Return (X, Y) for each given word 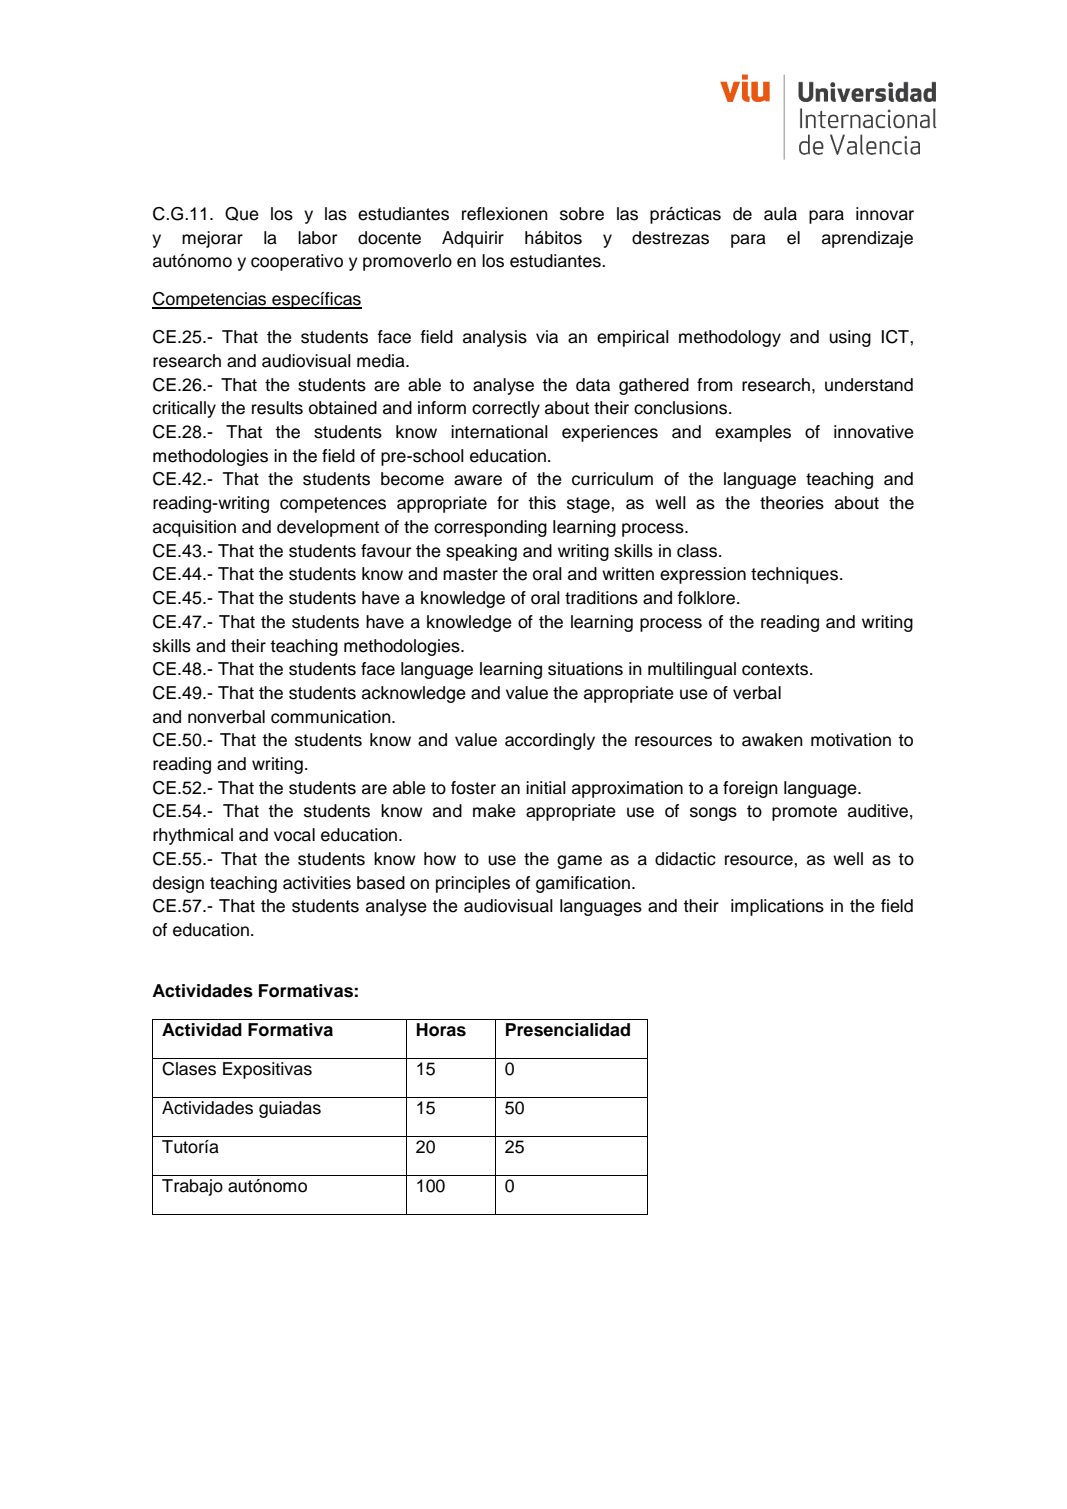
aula (780, 214)
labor (317, 238)
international (499, 432)
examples (753, 433)
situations (585, 669)
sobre (582, 214)
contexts (776, 669)
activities (317, 883)
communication (332, 717)
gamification (583, 884)
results (277, 408)
